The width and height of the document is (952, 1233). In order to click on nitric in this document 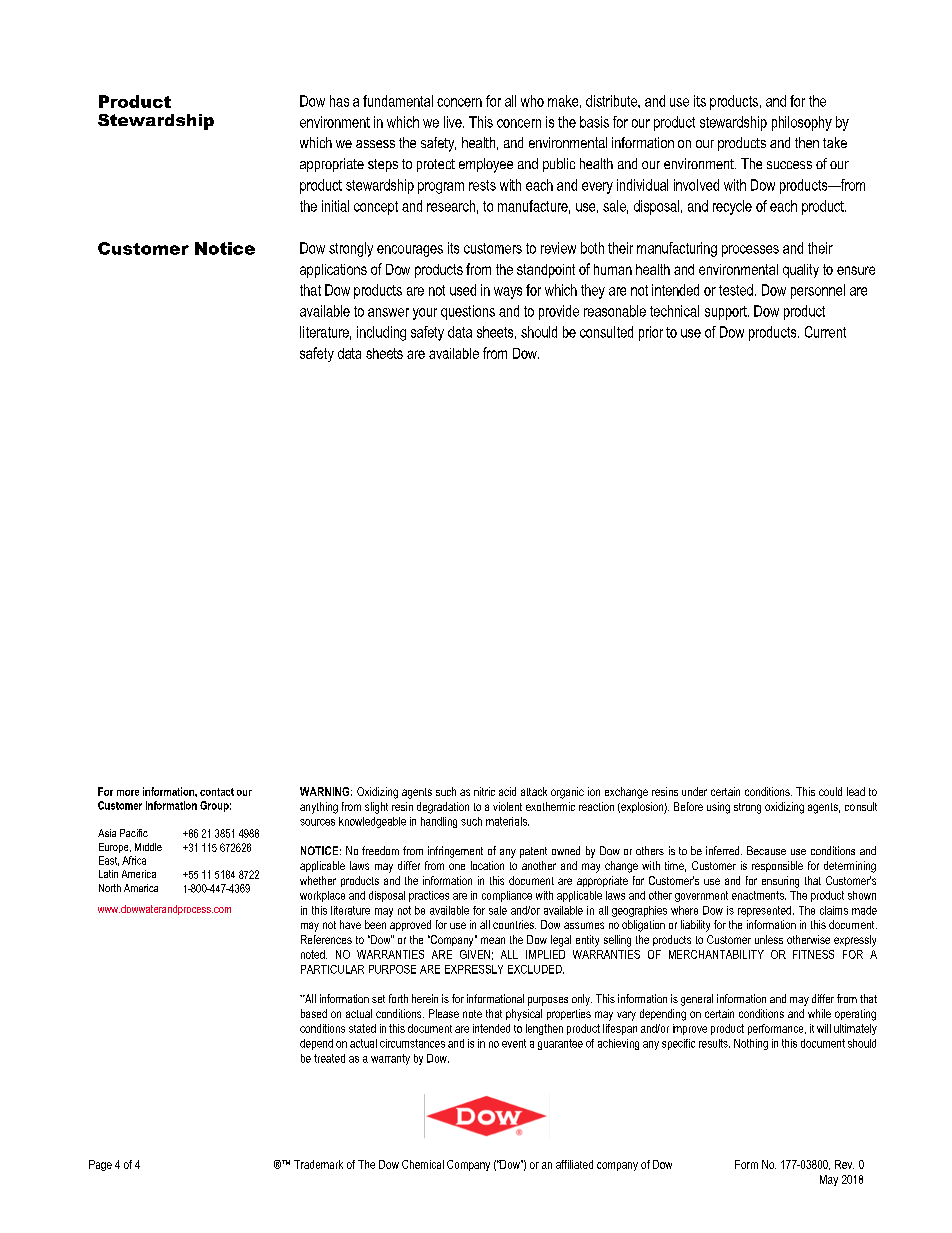, I will do `click(484, 791)`.
